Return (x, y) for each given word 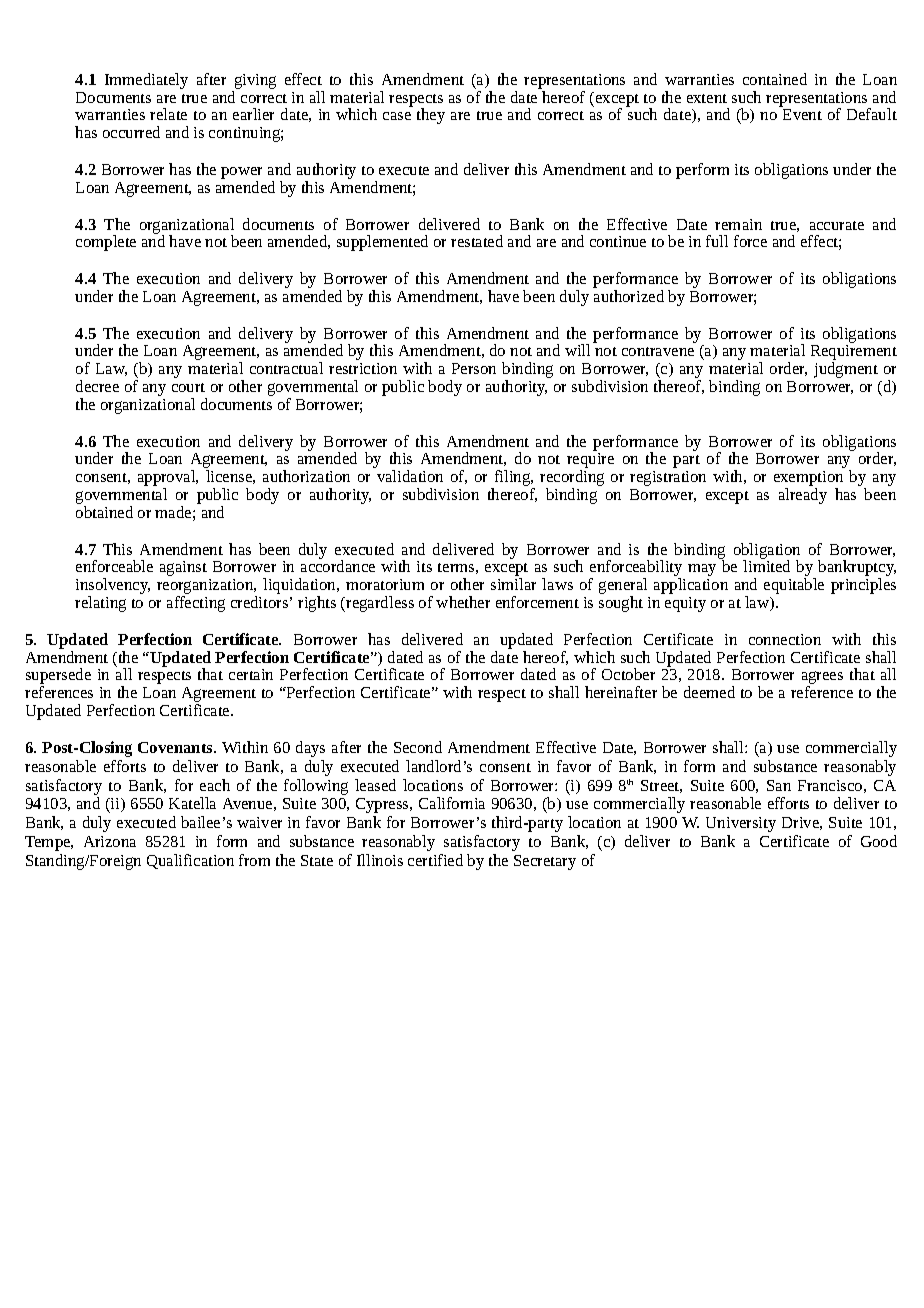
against (183, 568)
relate (168, 114)
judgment (846, 370)
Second (418, 747)
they (431, 116)
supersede (58, 677)
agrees (822, 679)
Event (802, 114)
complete (106, 243)
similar (513, 584)
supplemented (382, 243)
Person (474, 368)
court (188, 387)
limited (766, 566)
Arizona (110, 841)
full (717, 241)
